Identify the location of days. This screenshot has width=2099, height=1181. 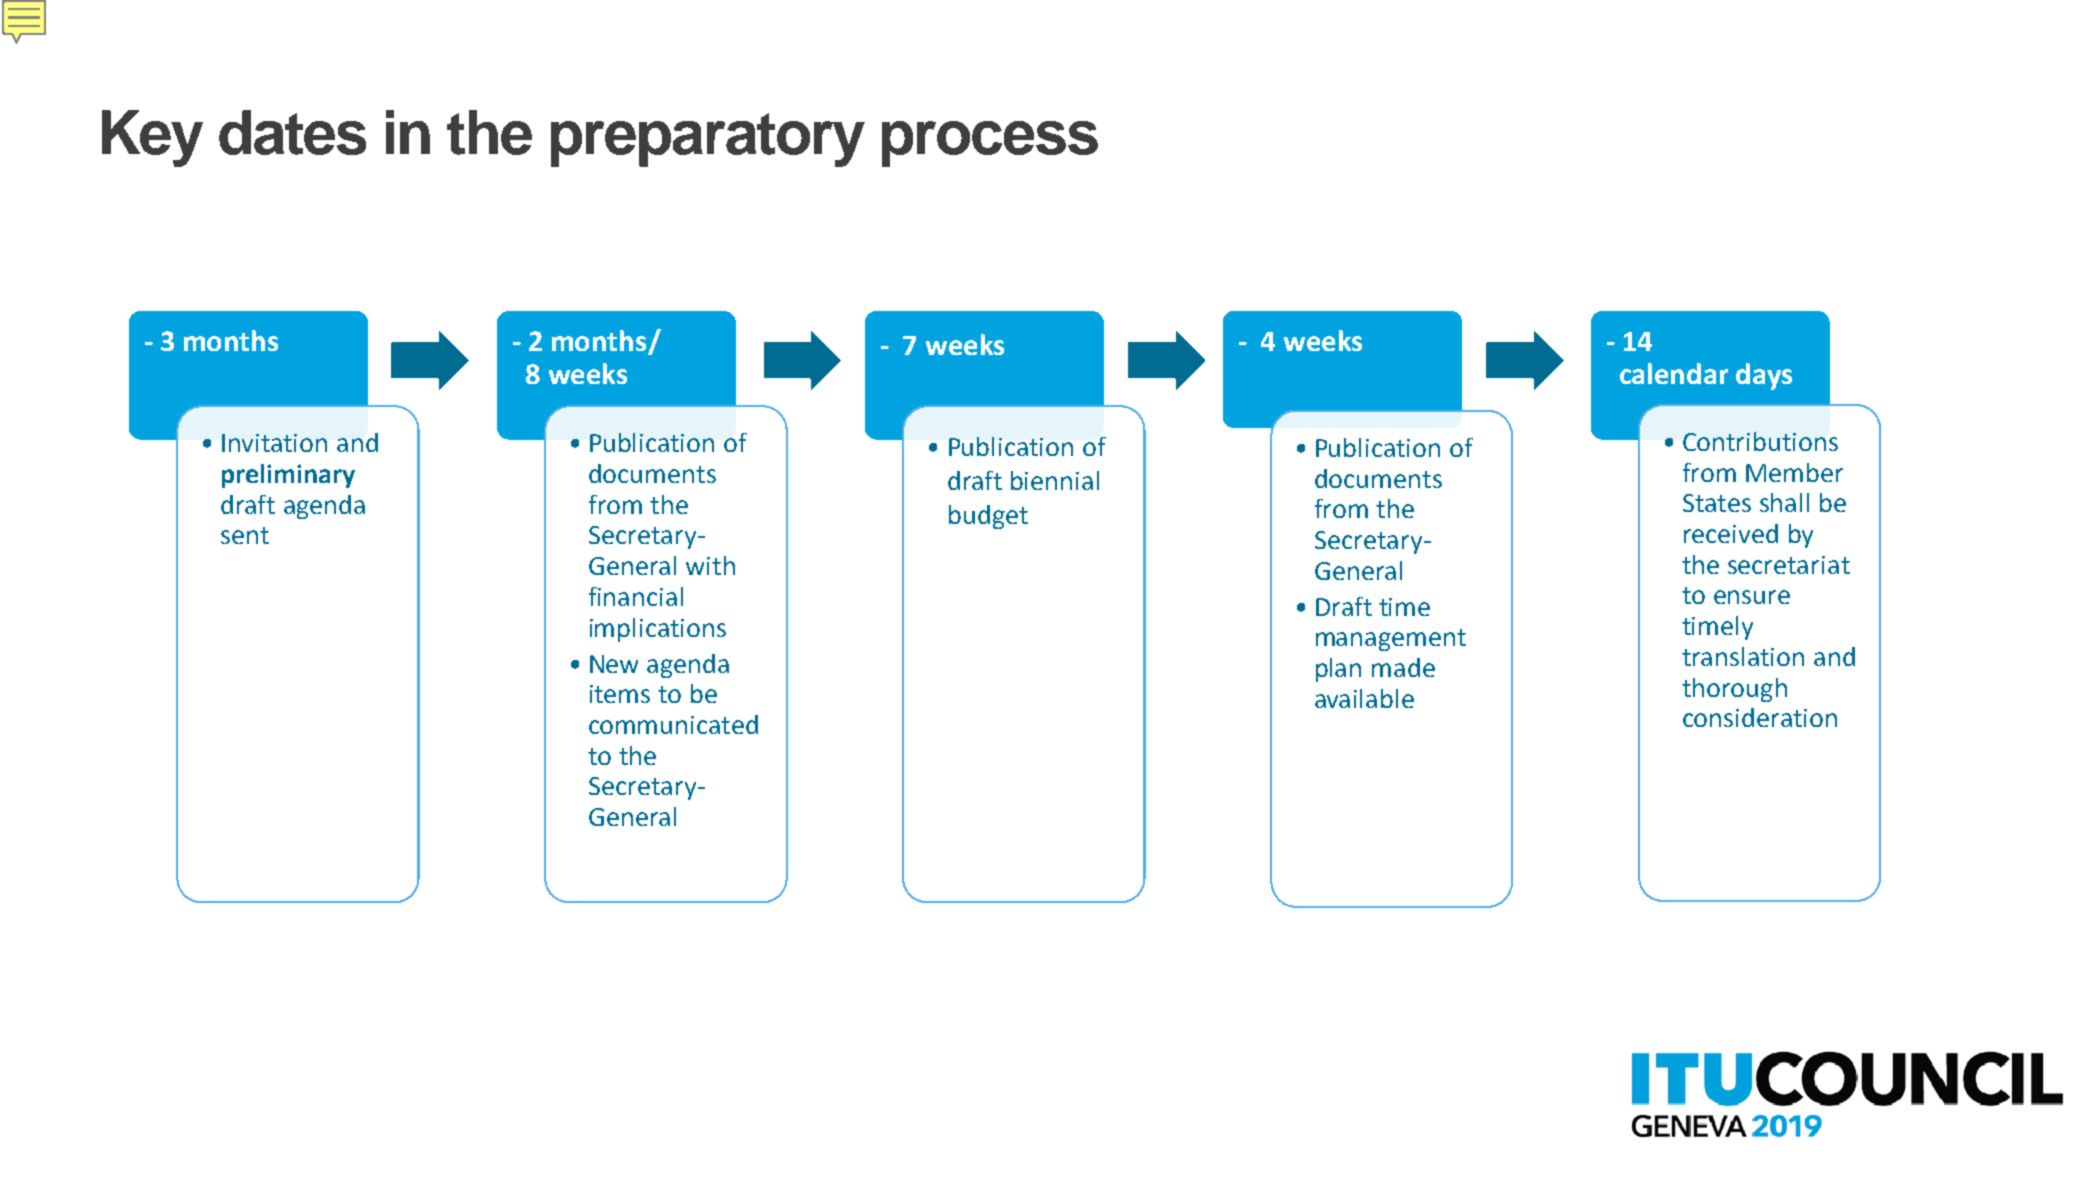
(1764, 376).
